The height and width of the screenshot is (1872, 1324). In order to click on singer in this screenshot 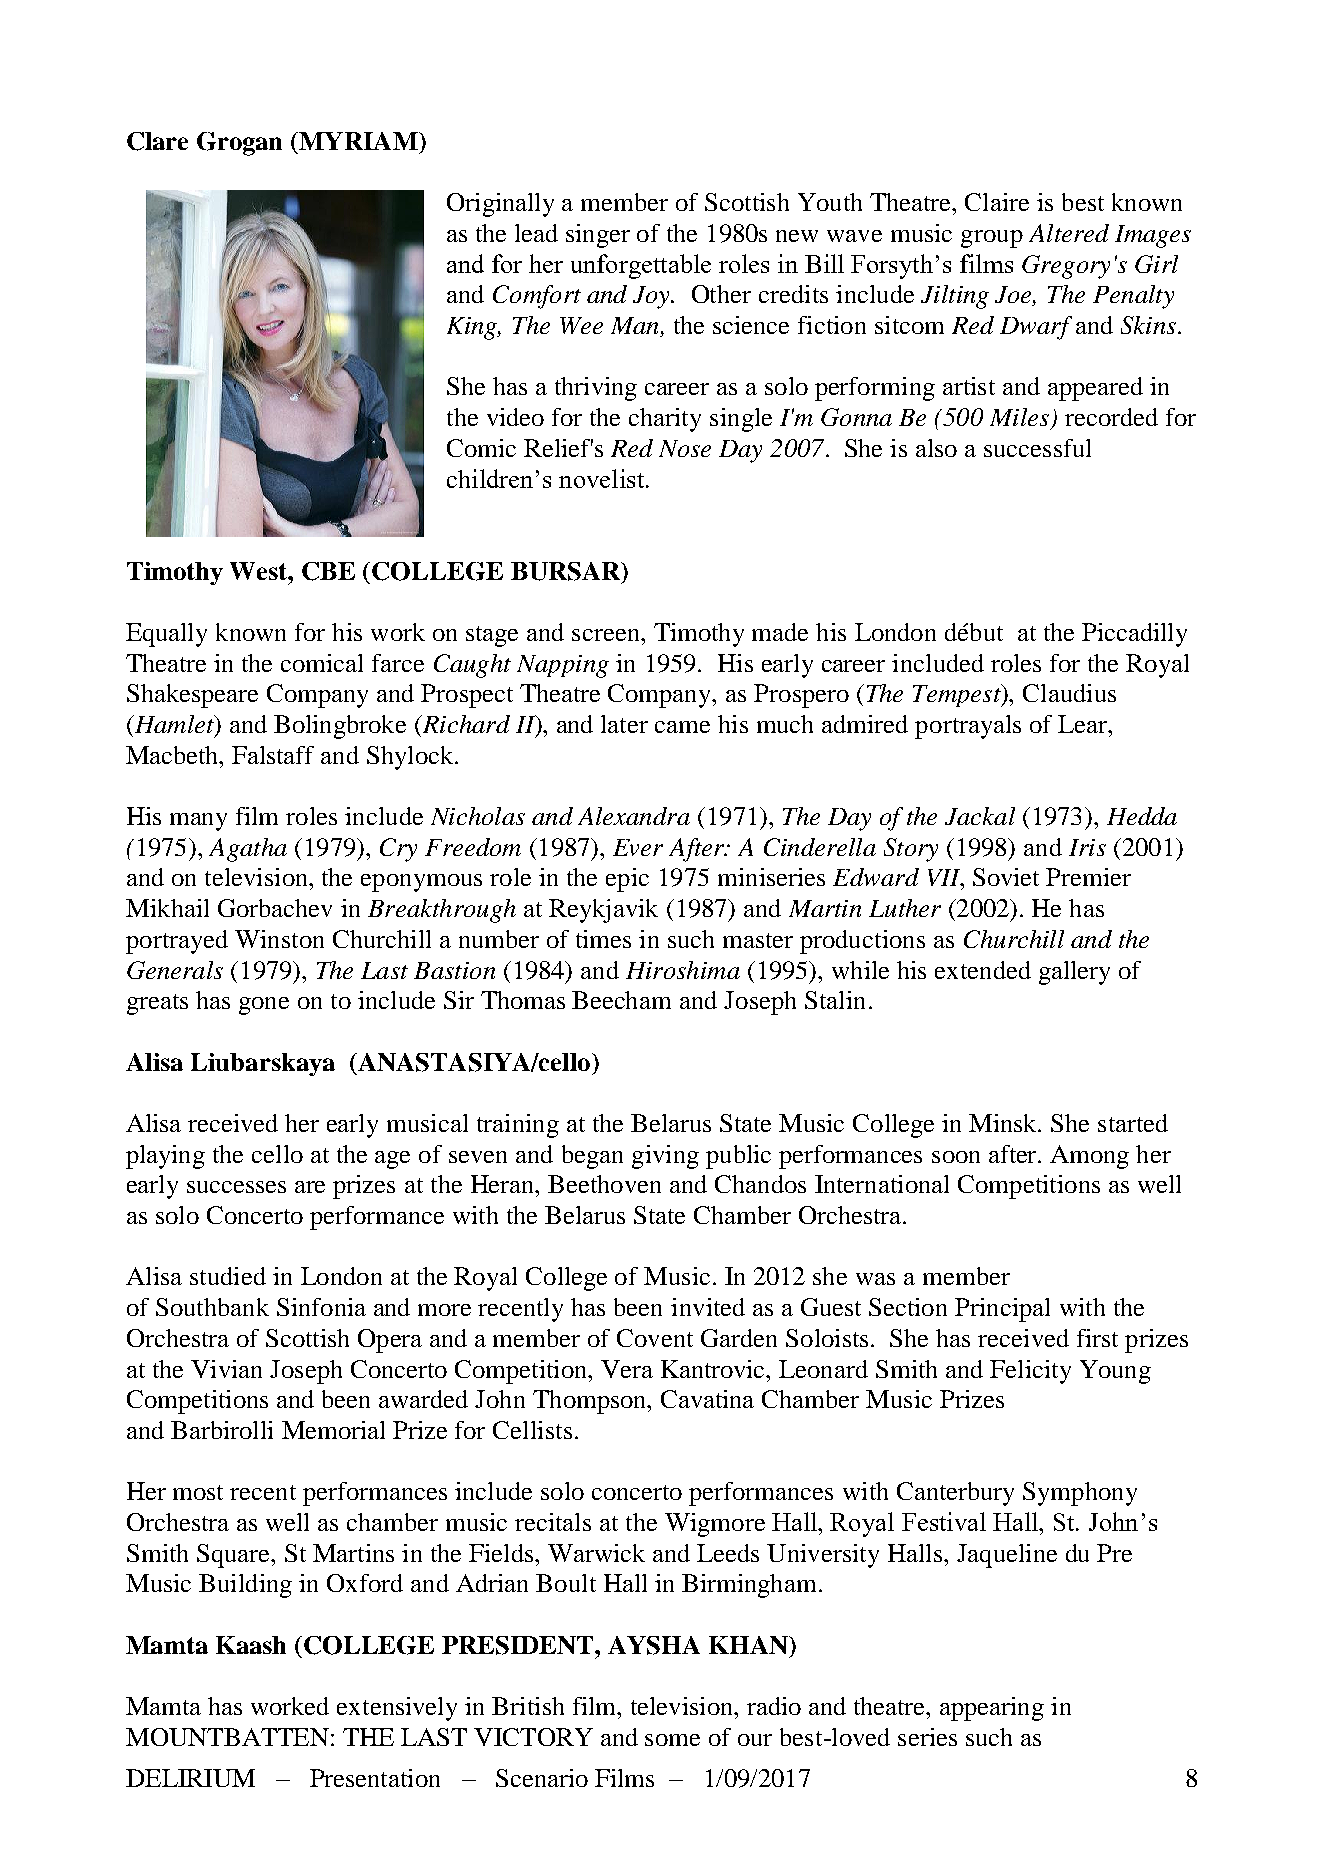, I will do `click(598, 236)`.
